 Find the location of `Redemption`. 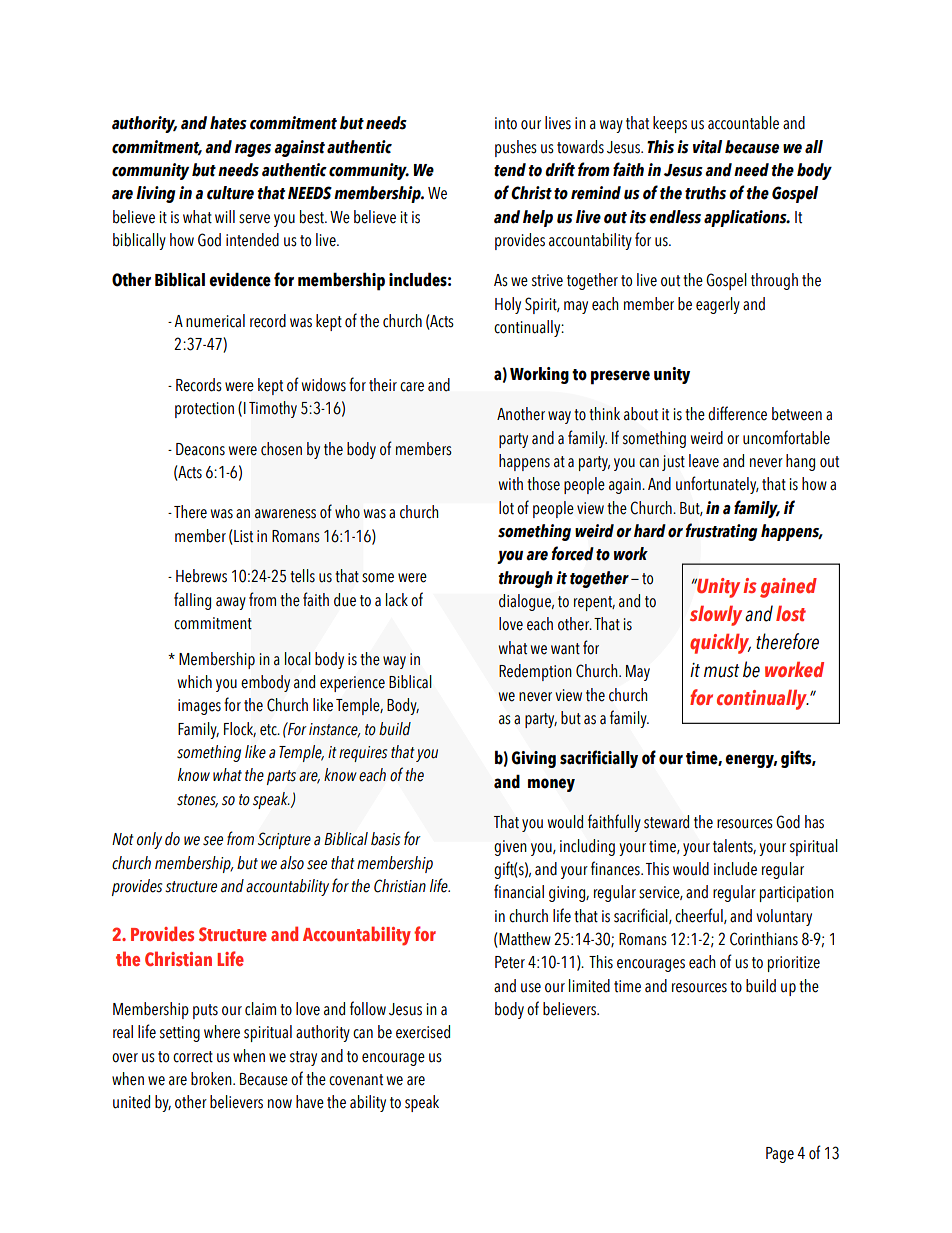

Redemption is located at coordinates (535, 672).
